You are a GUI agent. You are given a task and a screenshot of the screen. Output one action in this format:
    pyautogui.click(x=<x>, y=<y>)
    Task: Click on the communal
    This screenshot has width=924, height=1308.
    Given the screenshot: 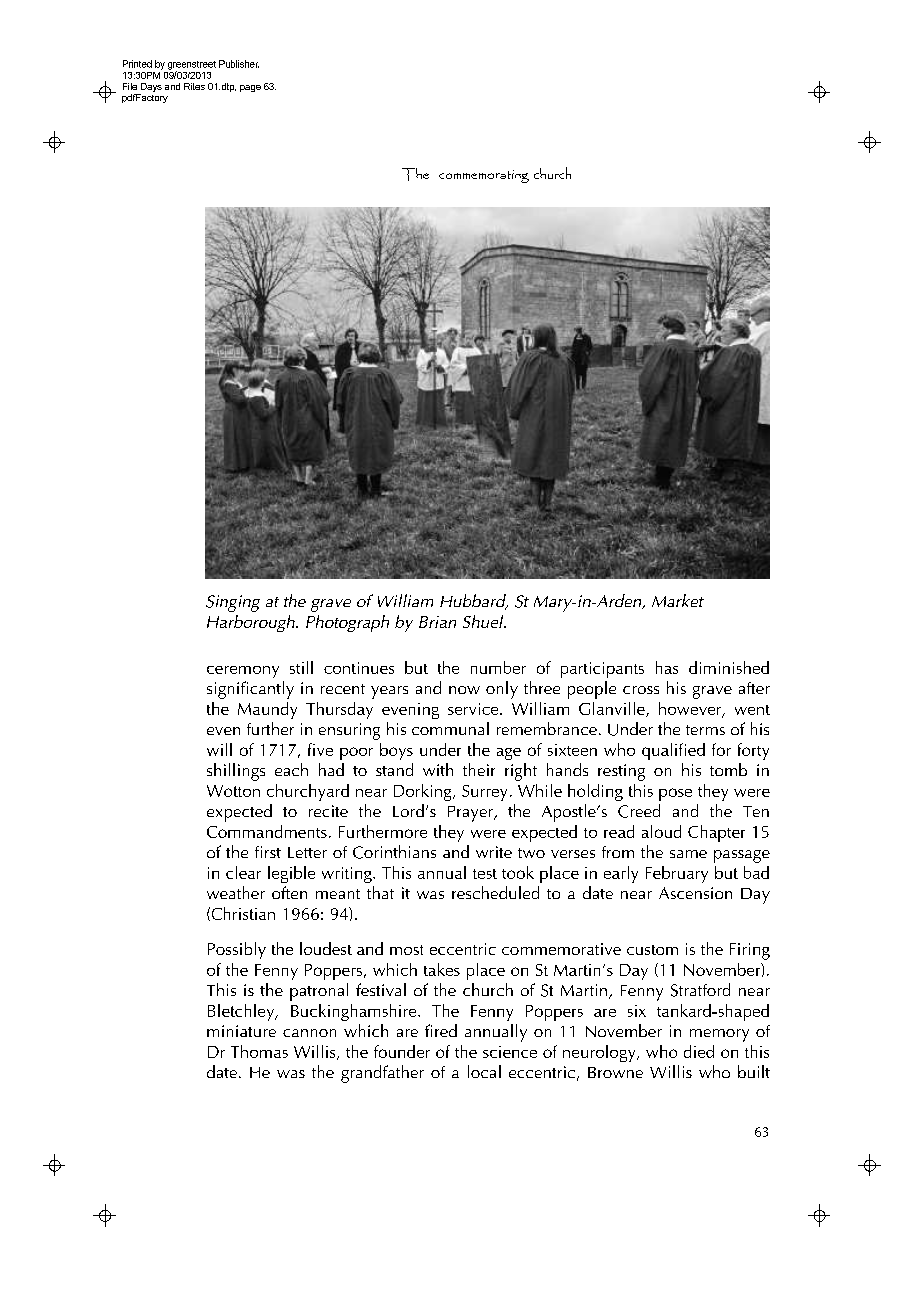 What is the action you would take?
    pyautogui.click(x=450, y=728)
